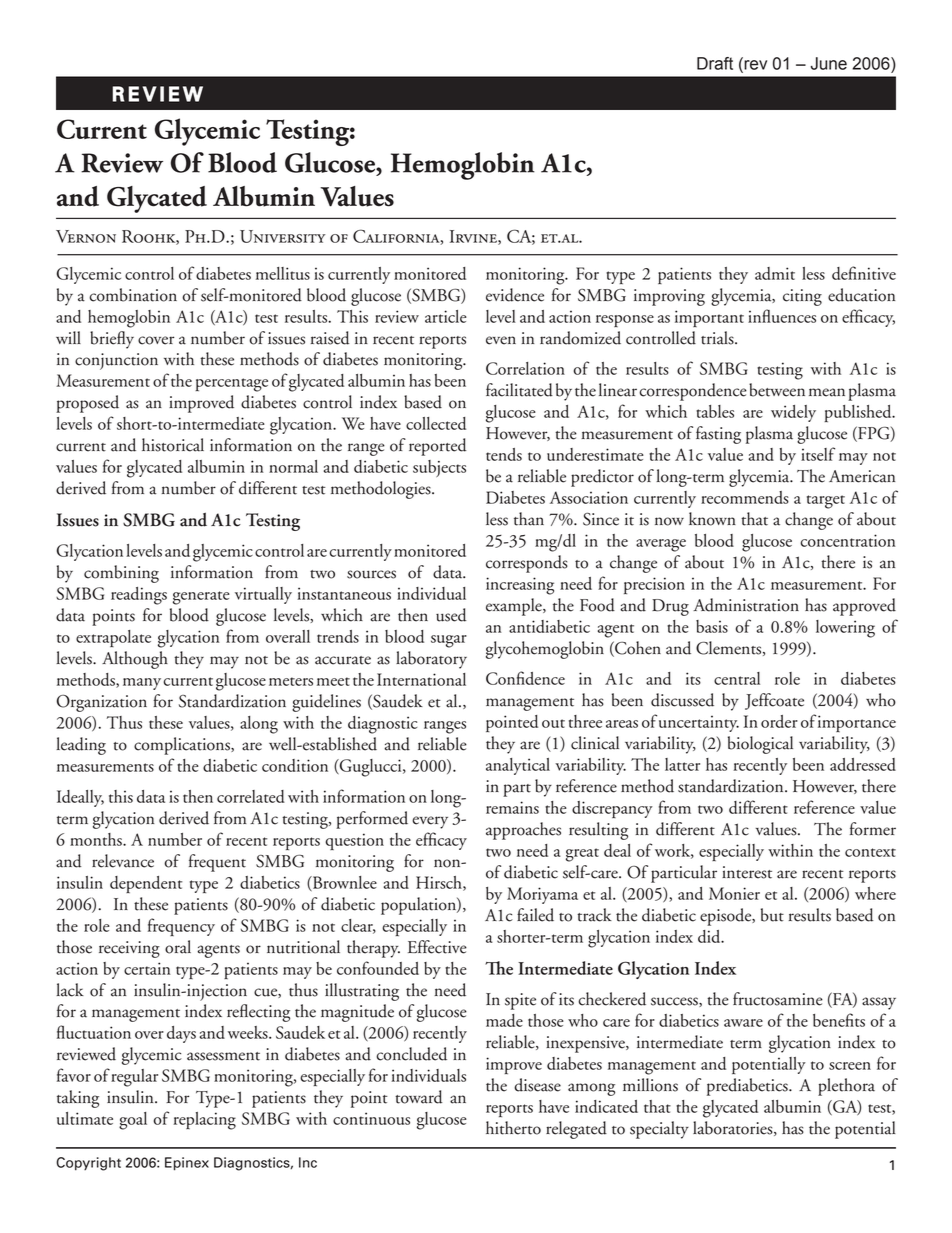 The image size is (952, 1233). Describe the element at coordinates (846, 1087) in the image. I see `plethora` at that location.
